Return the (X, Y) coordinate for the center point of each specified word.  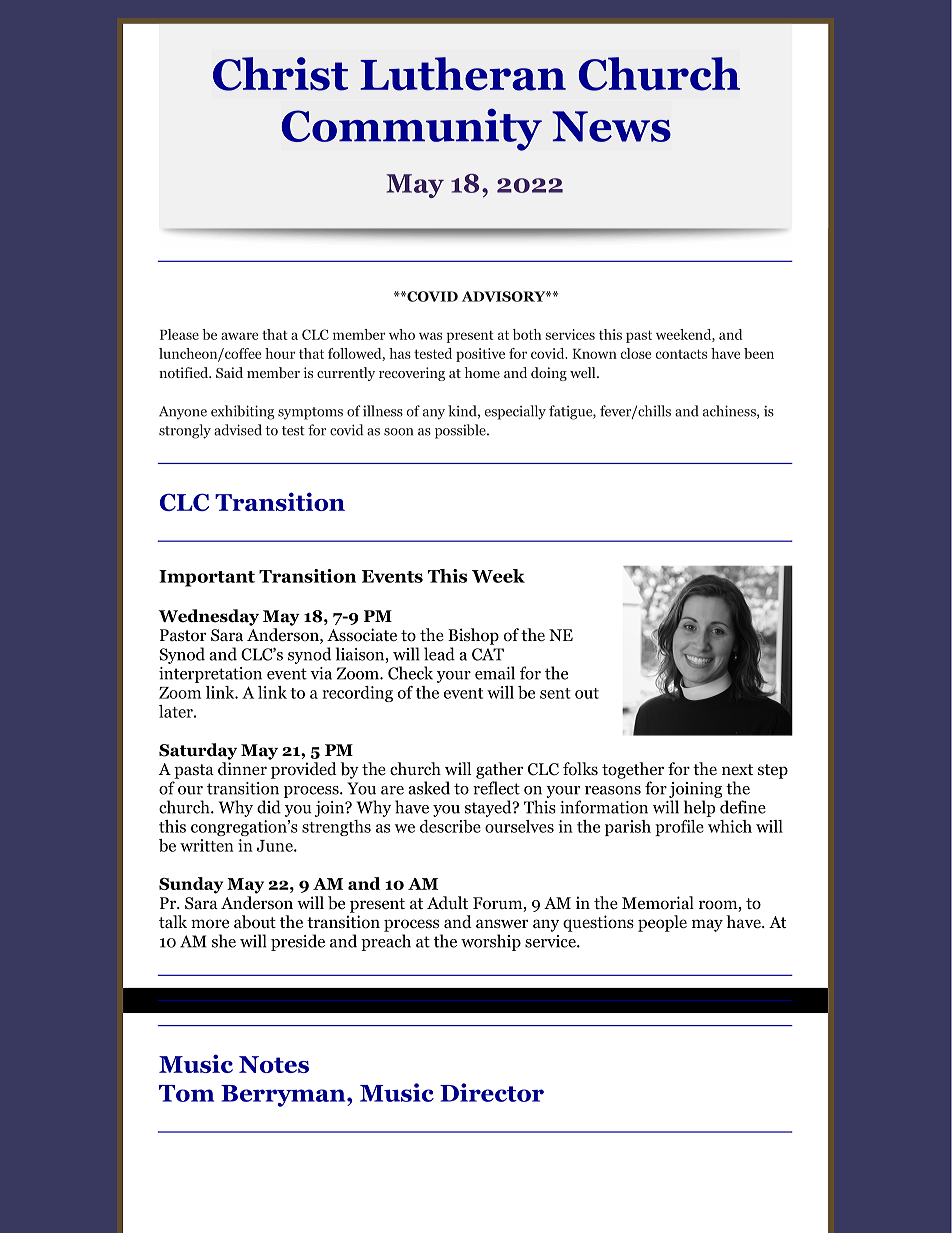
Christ (280, 74)
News (611, 126)
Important (207, 578)
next (737, 769)
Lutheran (463, 74)
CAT (488, 654)
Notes (274, 1064)
